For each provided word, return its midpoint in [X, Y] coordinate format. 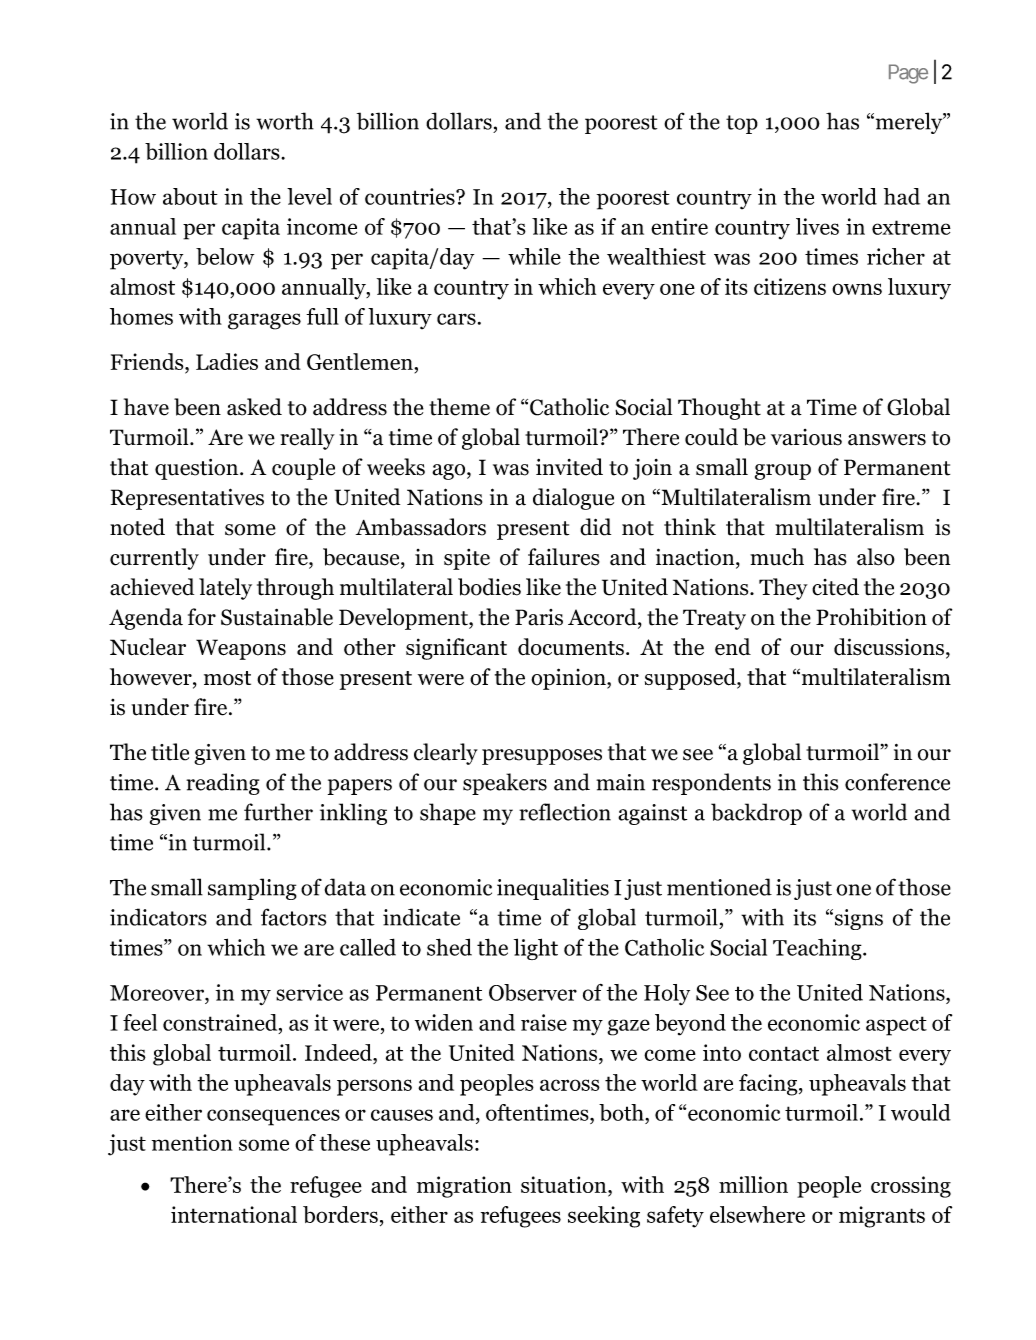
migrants [882, 1217]
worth [285, 121]
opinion [569, 679]
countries [411, 196]
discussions [889, 647]
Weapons [241, 649]
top [742, 124]
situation [565, 1186]
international [234, 1214]
